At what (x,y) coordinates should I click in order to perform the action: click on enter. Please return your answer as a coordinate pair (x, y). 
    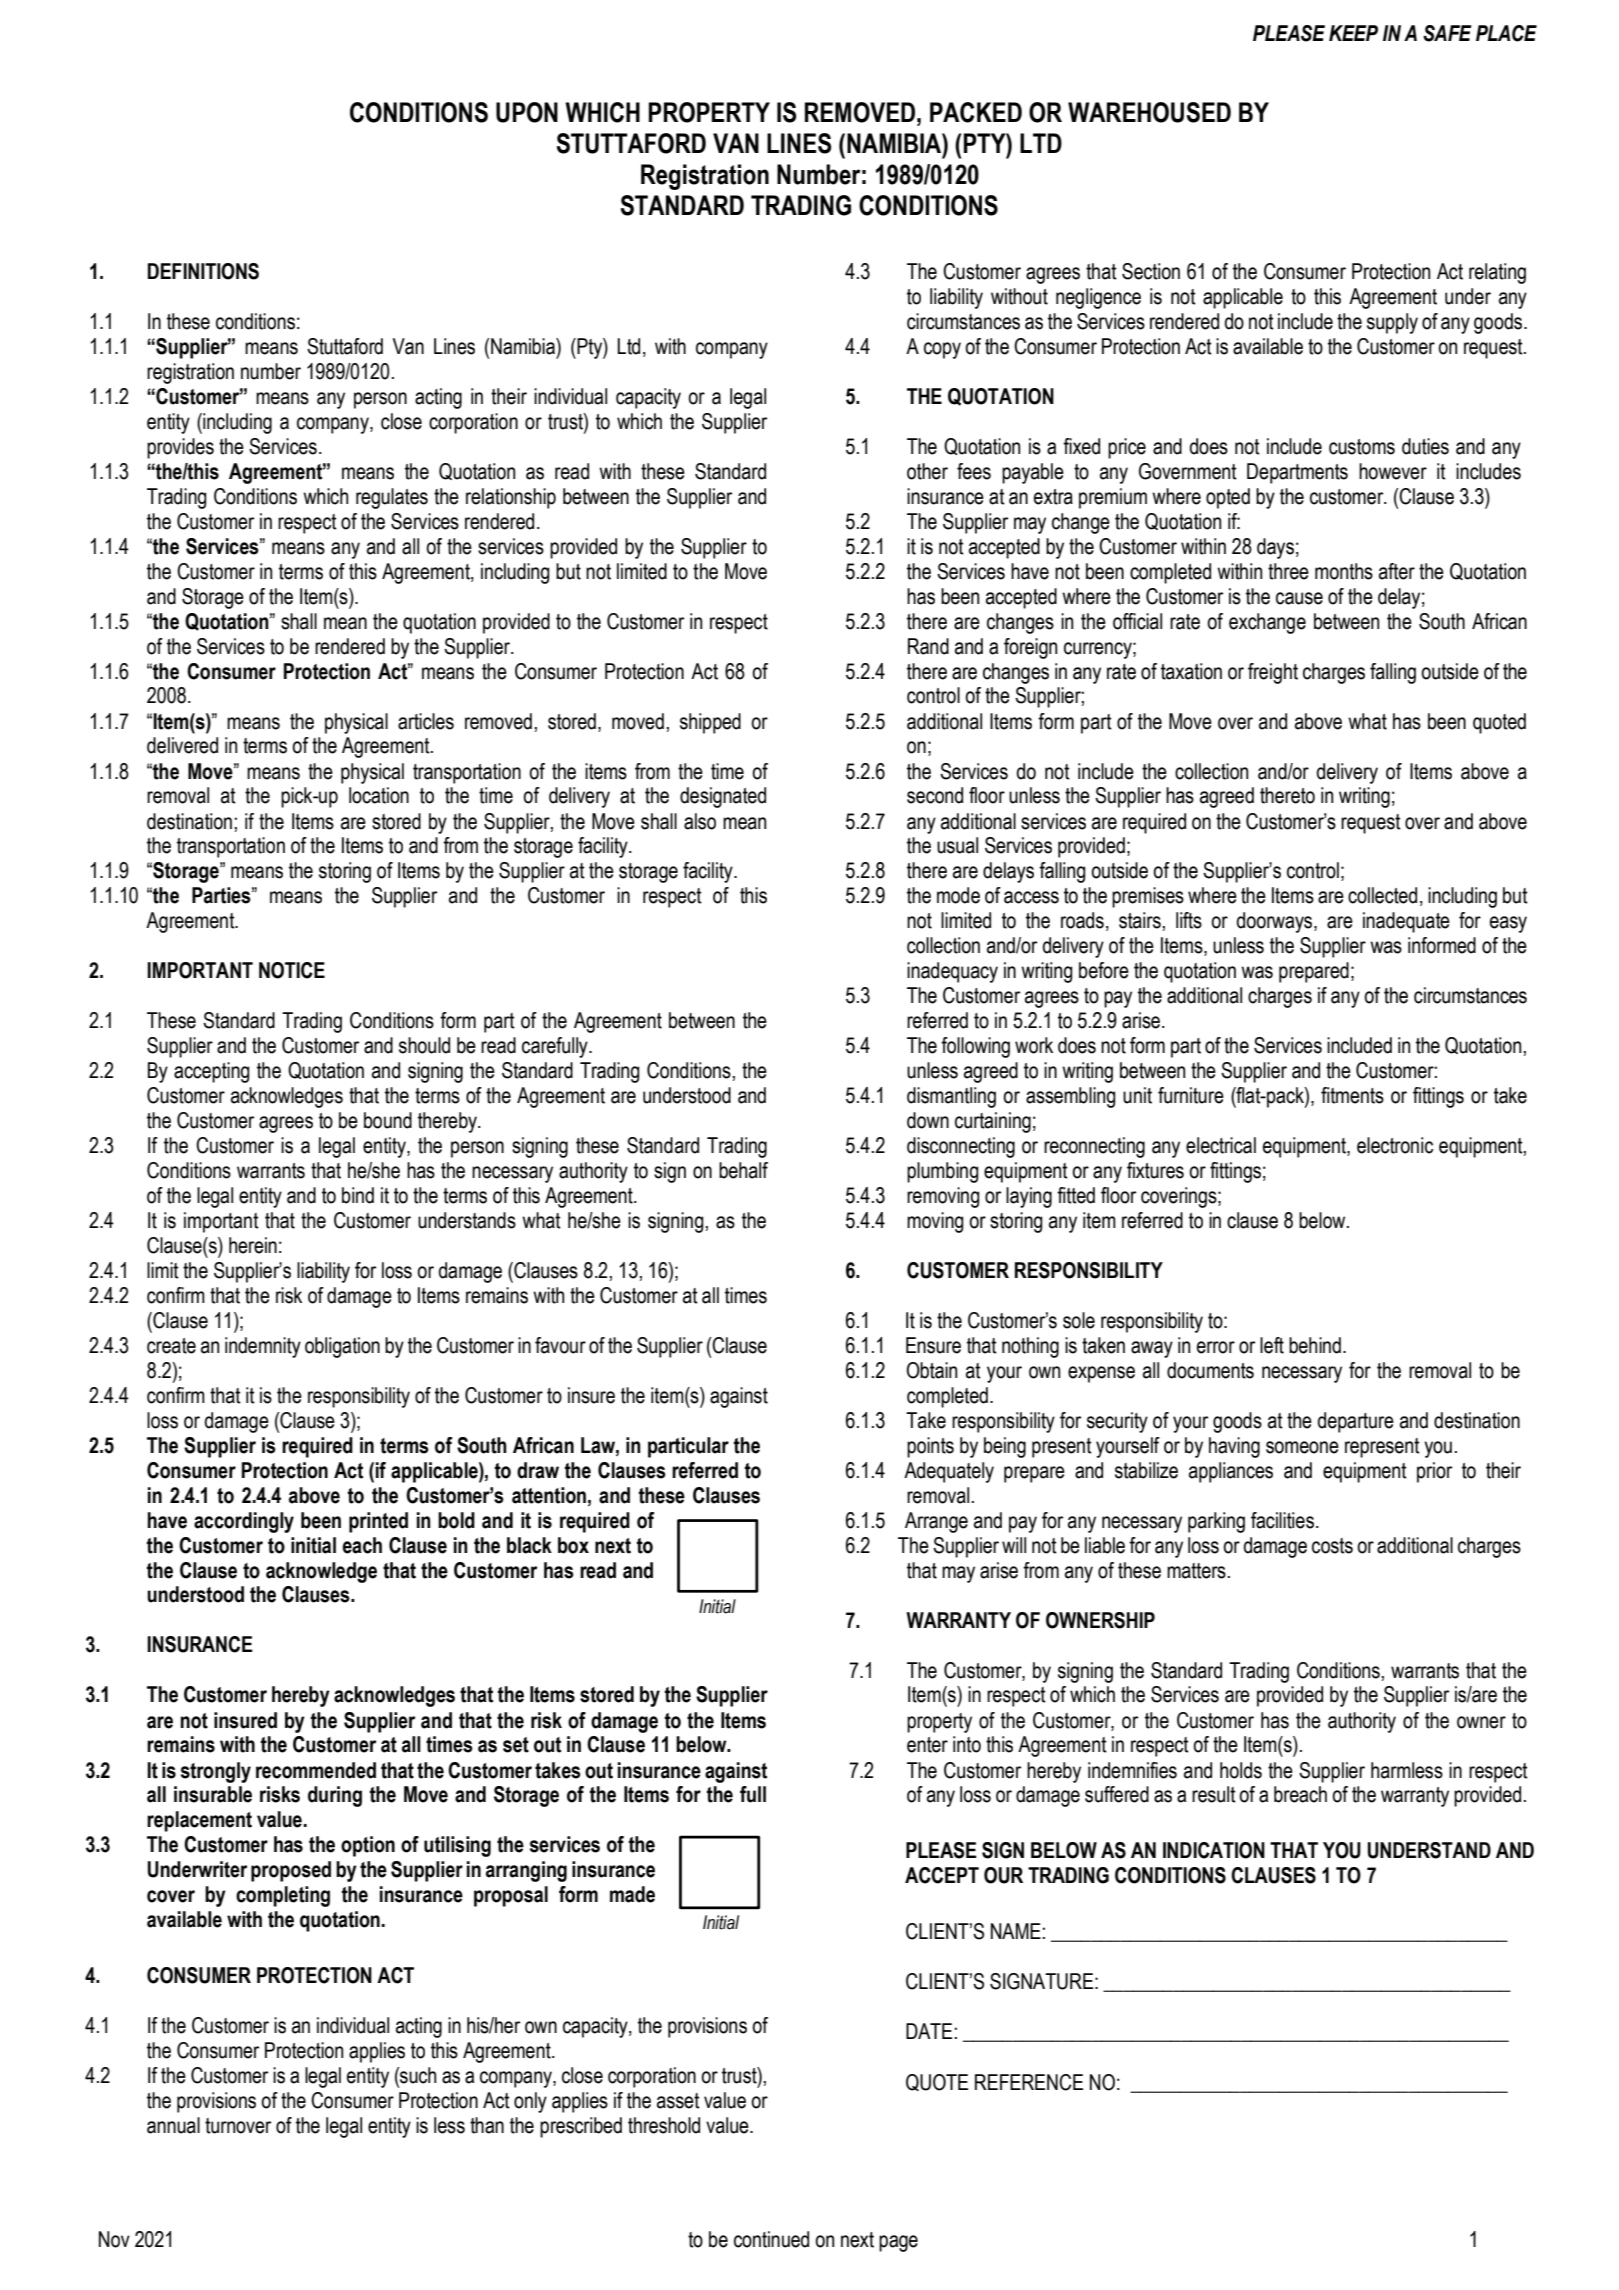
    Looking at the image, I should click on (927, 1745).
